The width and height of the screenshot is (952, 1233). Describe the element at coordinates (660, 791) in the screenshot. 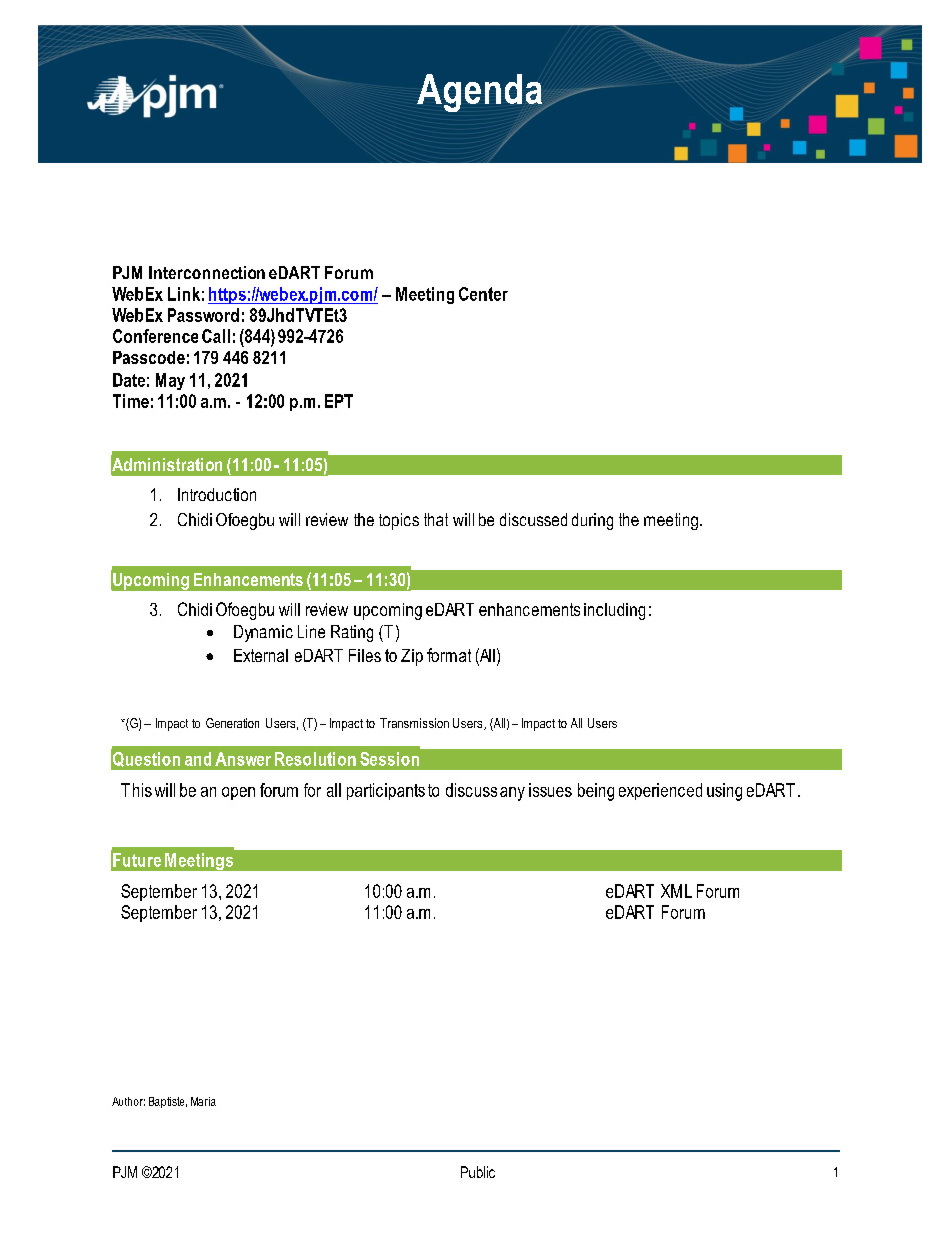

I see `experienced` at that location.
